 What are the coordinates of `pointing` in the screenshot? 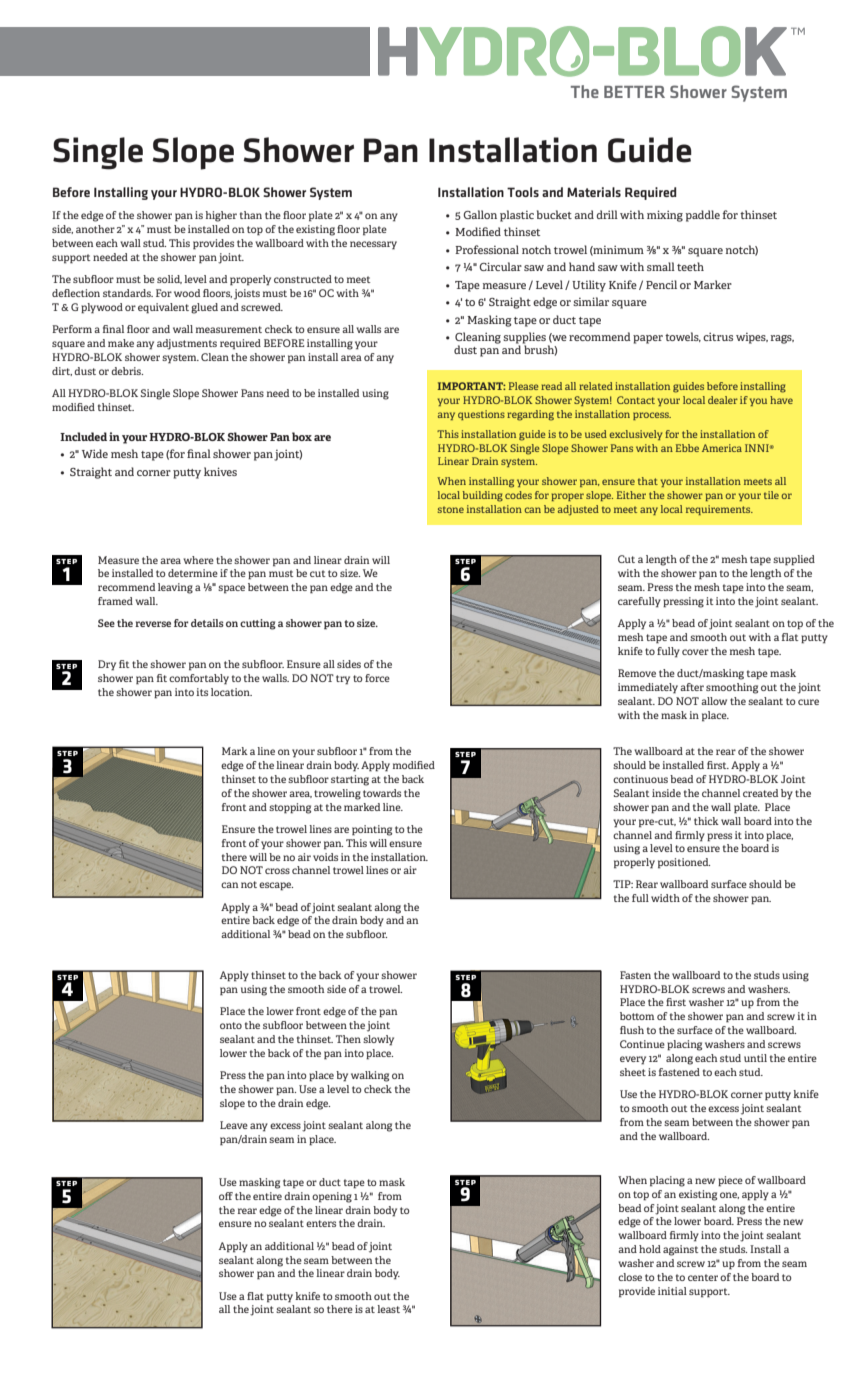 It's located at (372, 830).
